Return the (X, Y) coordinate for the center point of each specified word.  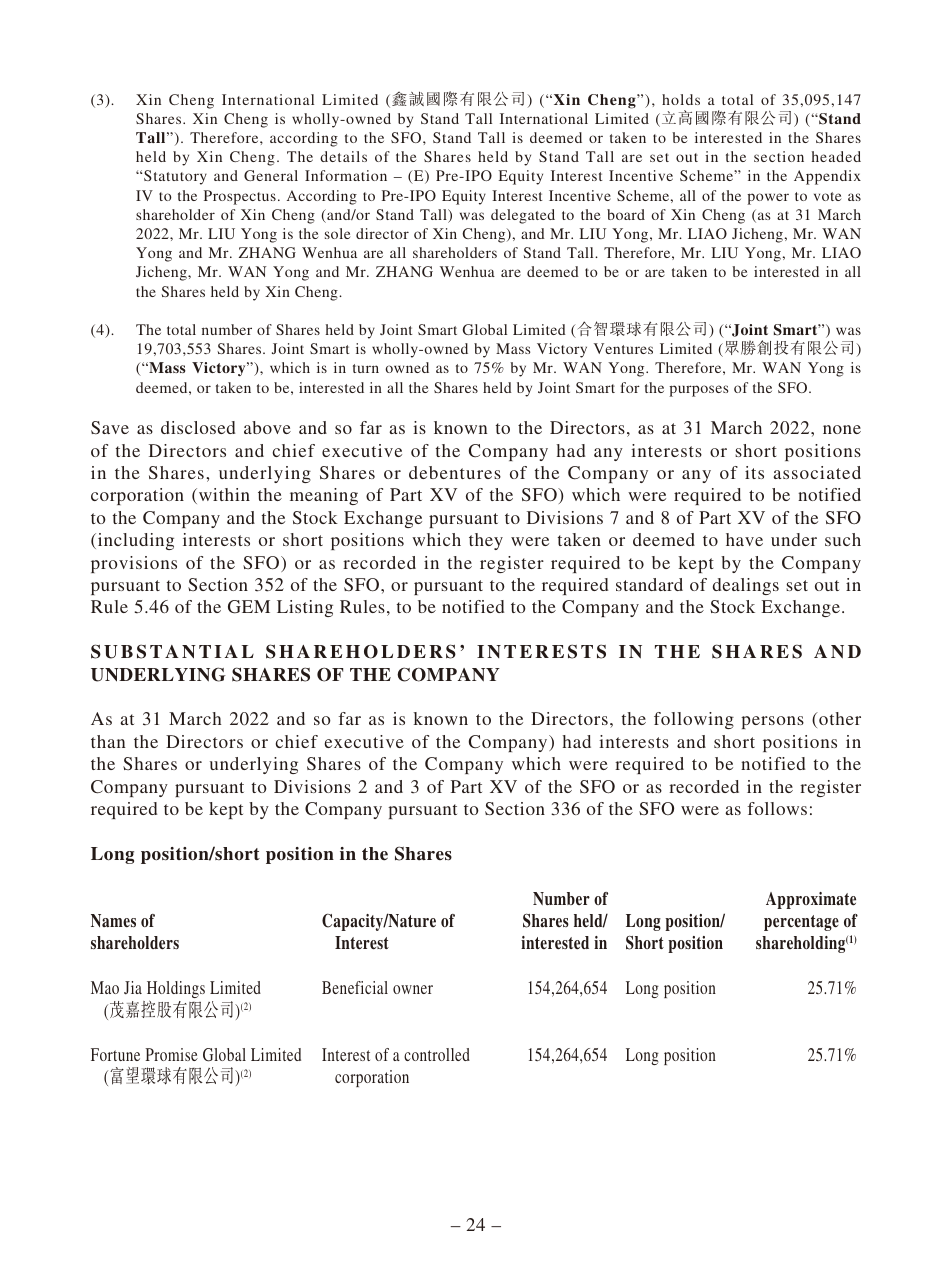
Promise (171, 1054)
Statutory (175, 177)
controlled (437, 1054)
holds (681, 99)
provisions (134, 564)
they (486, 541)
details (343, 156)
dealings (746, 586)
